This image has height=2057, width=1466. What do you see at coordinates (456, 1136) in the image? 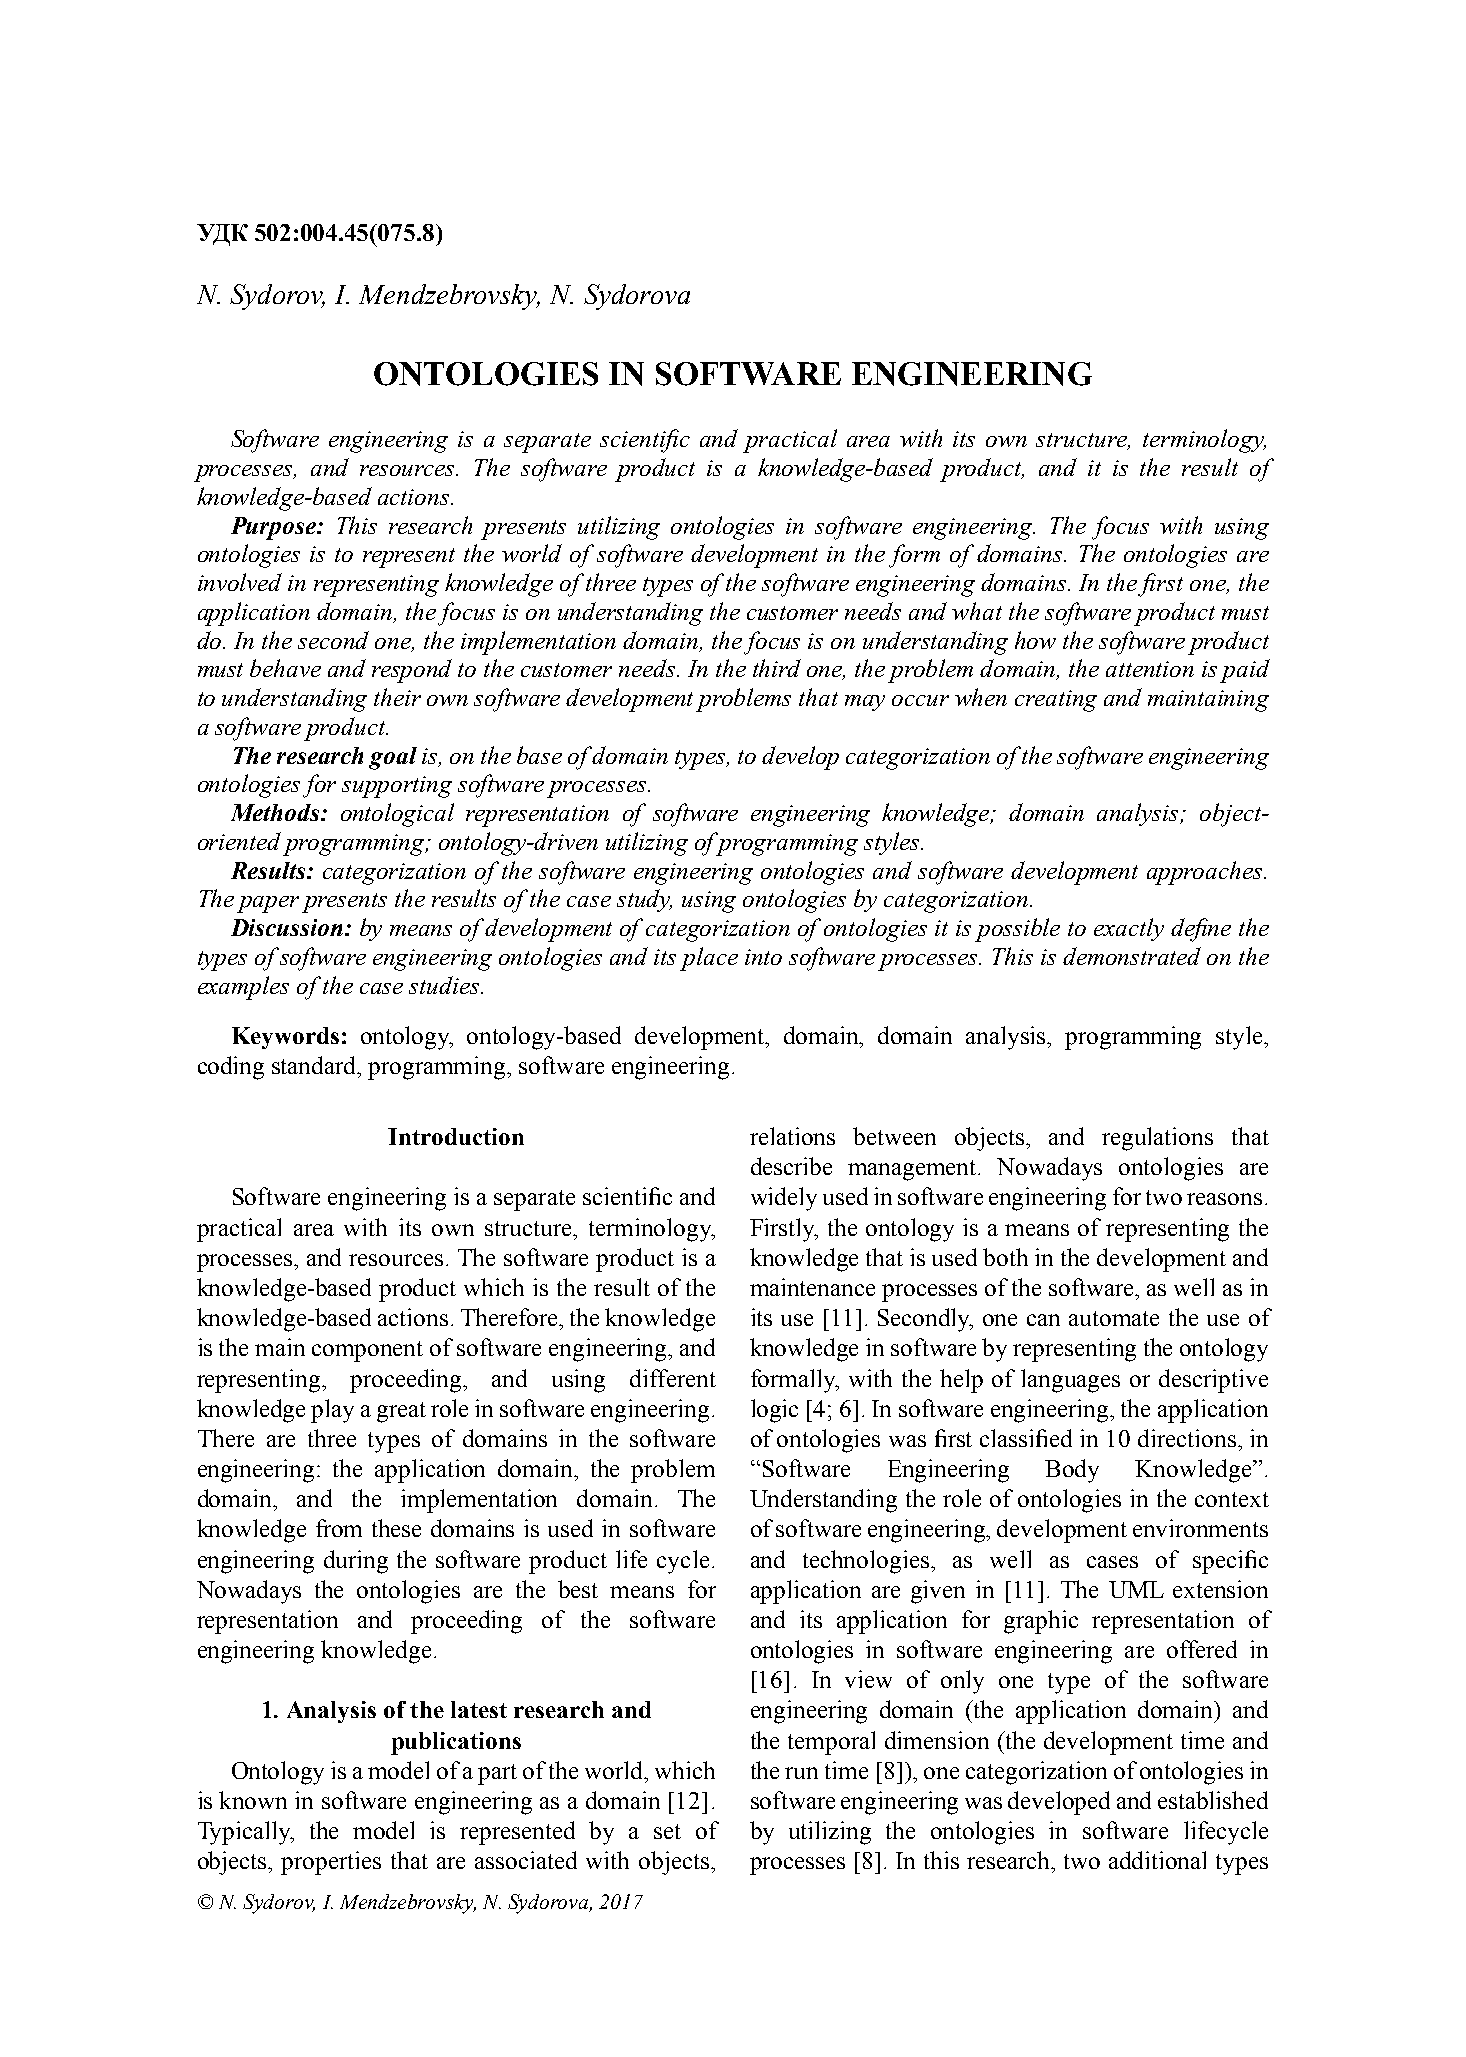
I see `Introduction` at bounding box center [456, 1136].
